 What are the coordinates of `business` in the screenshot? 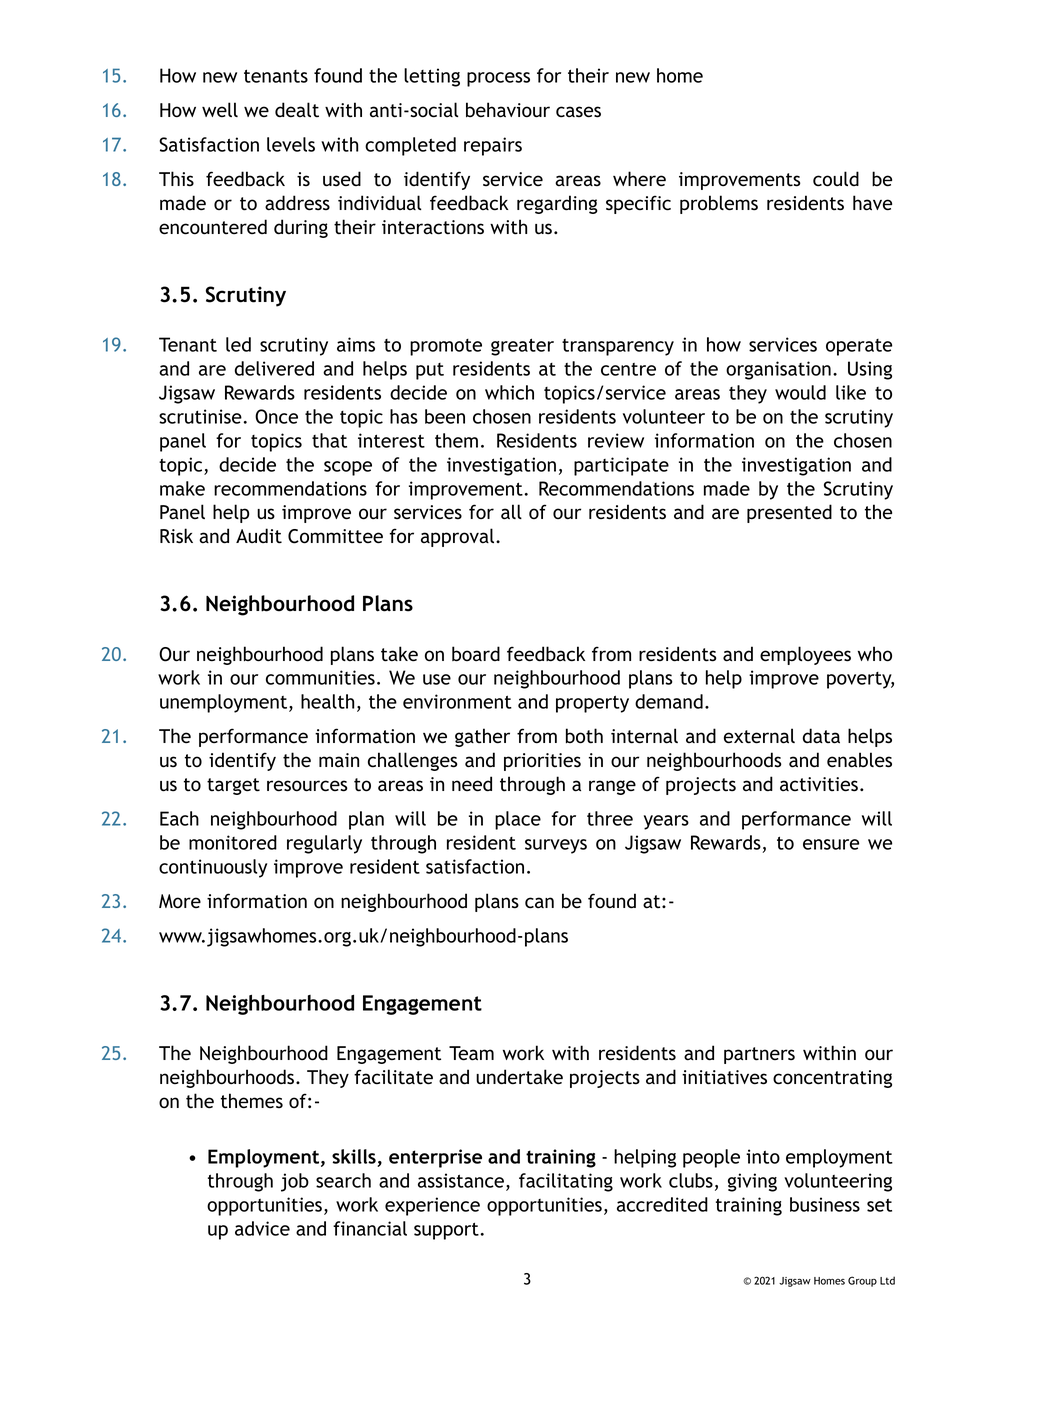 It's located at (825, 1204).
